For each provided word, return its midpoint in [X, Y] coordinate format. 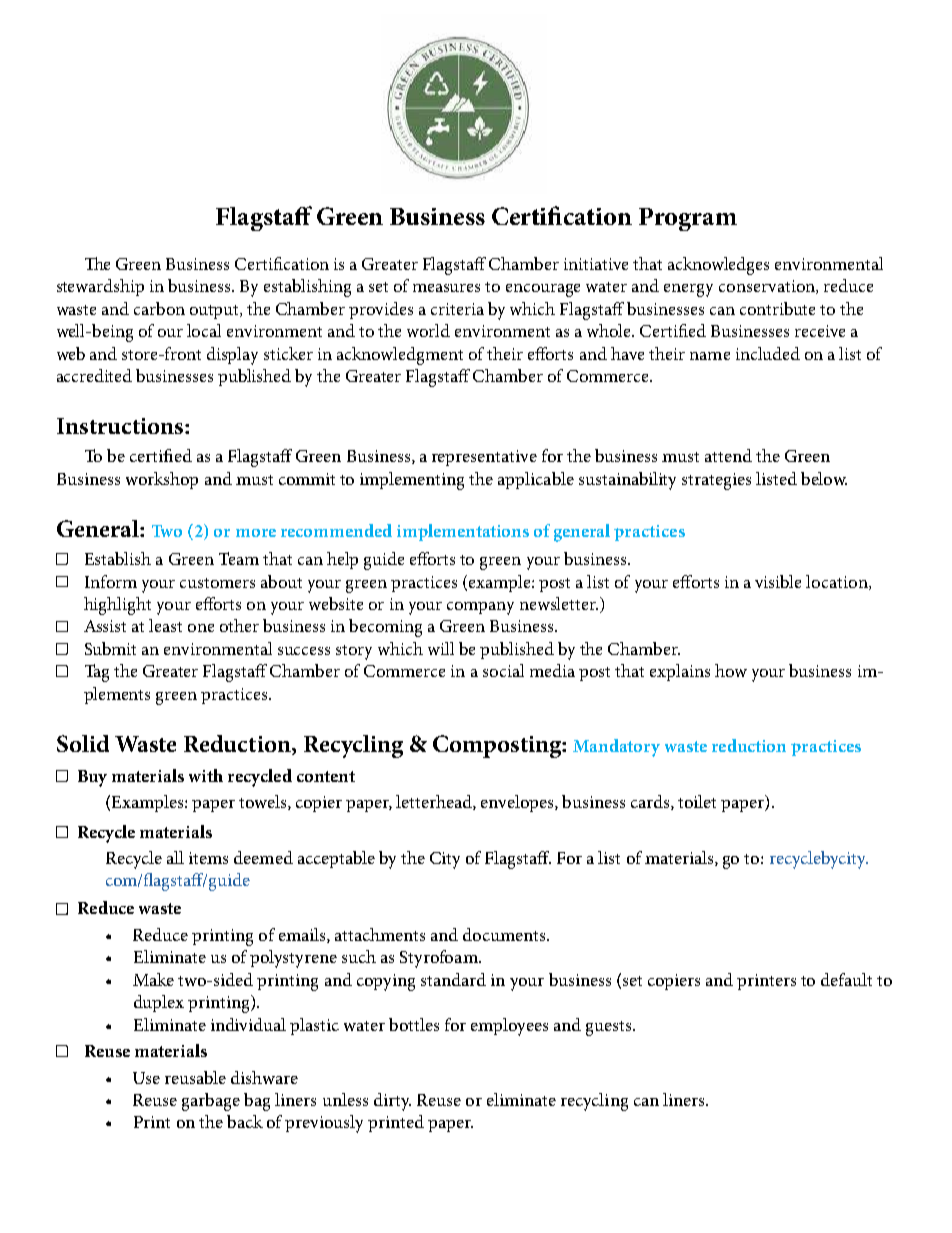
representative [484, 458]
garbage [211, 1102]
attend [728, 455]
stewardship [100, 287]
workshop [162, 480]
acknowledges [718, 266]
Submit [110, 648]
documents [505, 934]
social [503, 670]
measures [446, 288]
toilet [697, 801]
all [175, 857]
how [731, 670]
